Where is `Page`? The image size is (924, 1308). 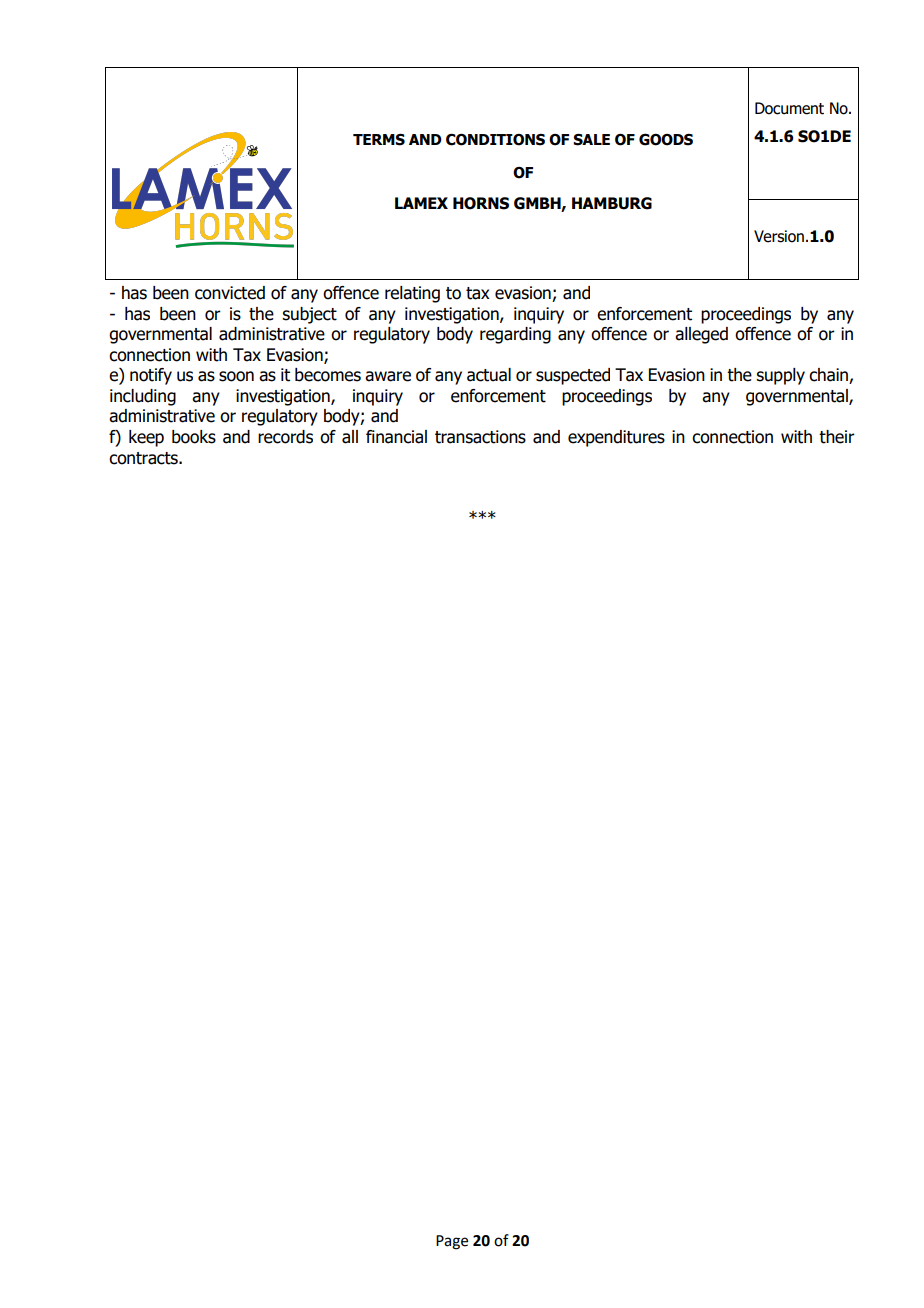 Page is located at coordinates (452, 1242).
